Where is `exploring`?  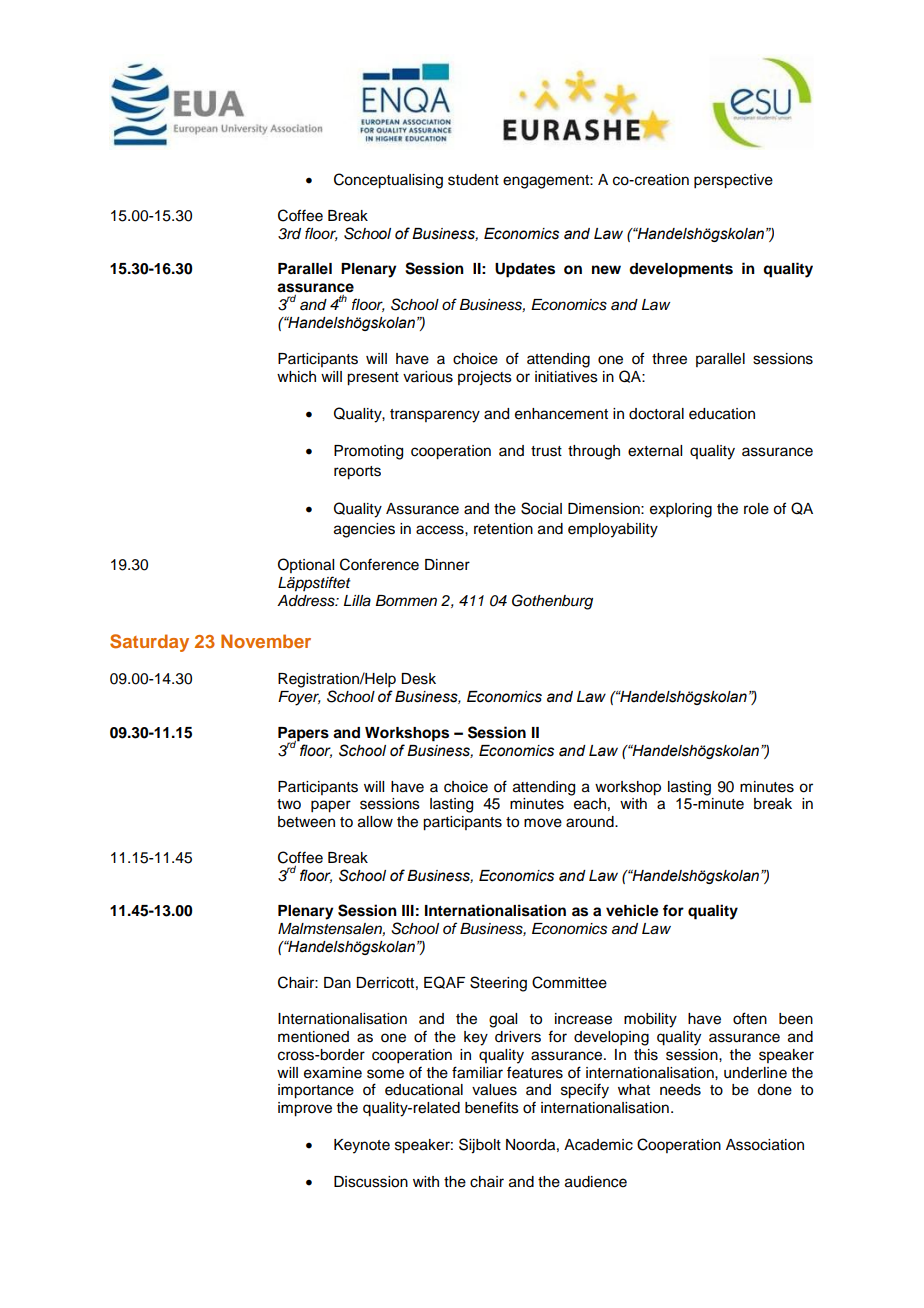
exploring is located at coordinates (681, 510).
